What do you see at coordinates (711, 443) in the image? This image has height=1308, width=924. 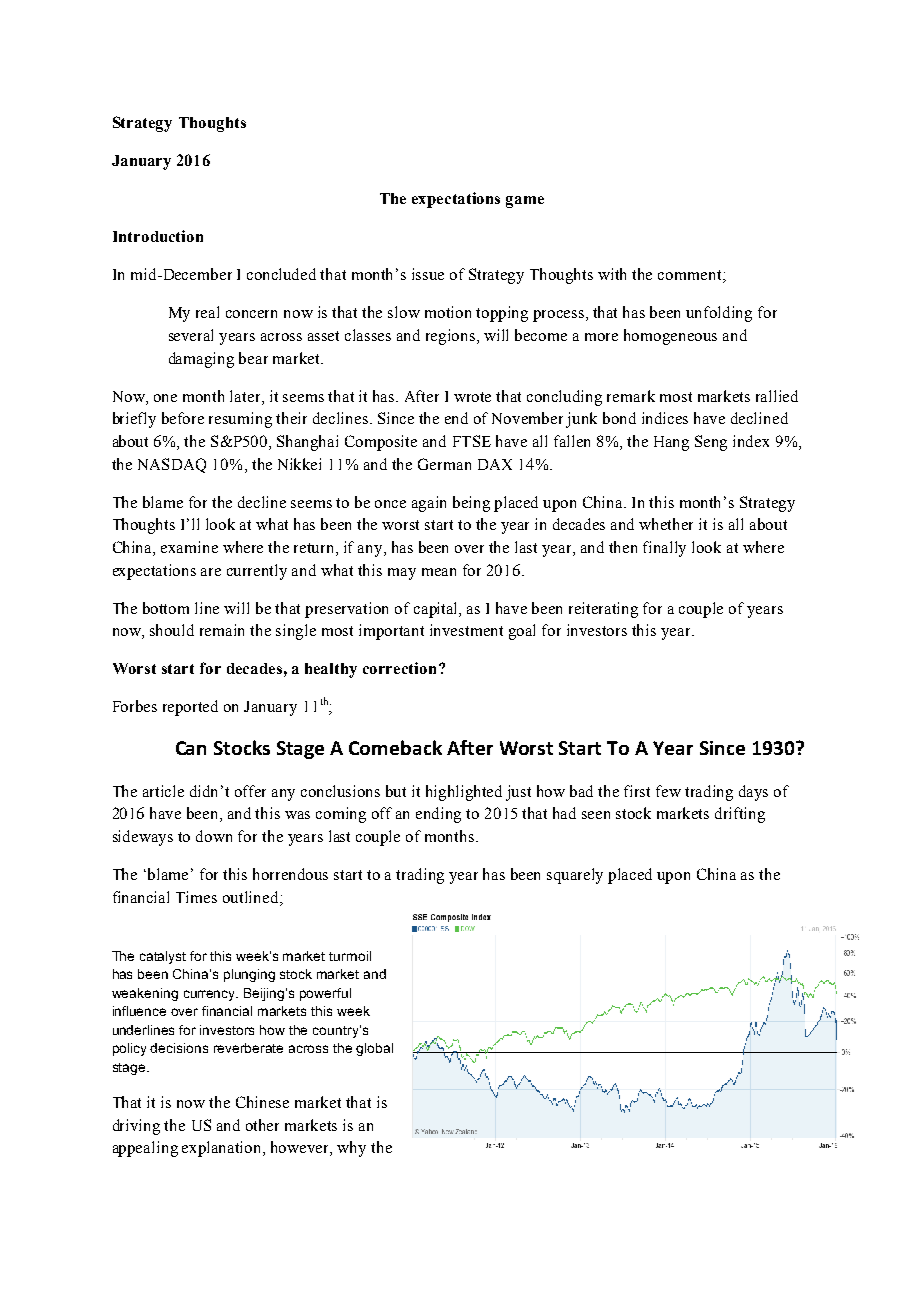 I see `Seng` at bounding box center [711, 443].
